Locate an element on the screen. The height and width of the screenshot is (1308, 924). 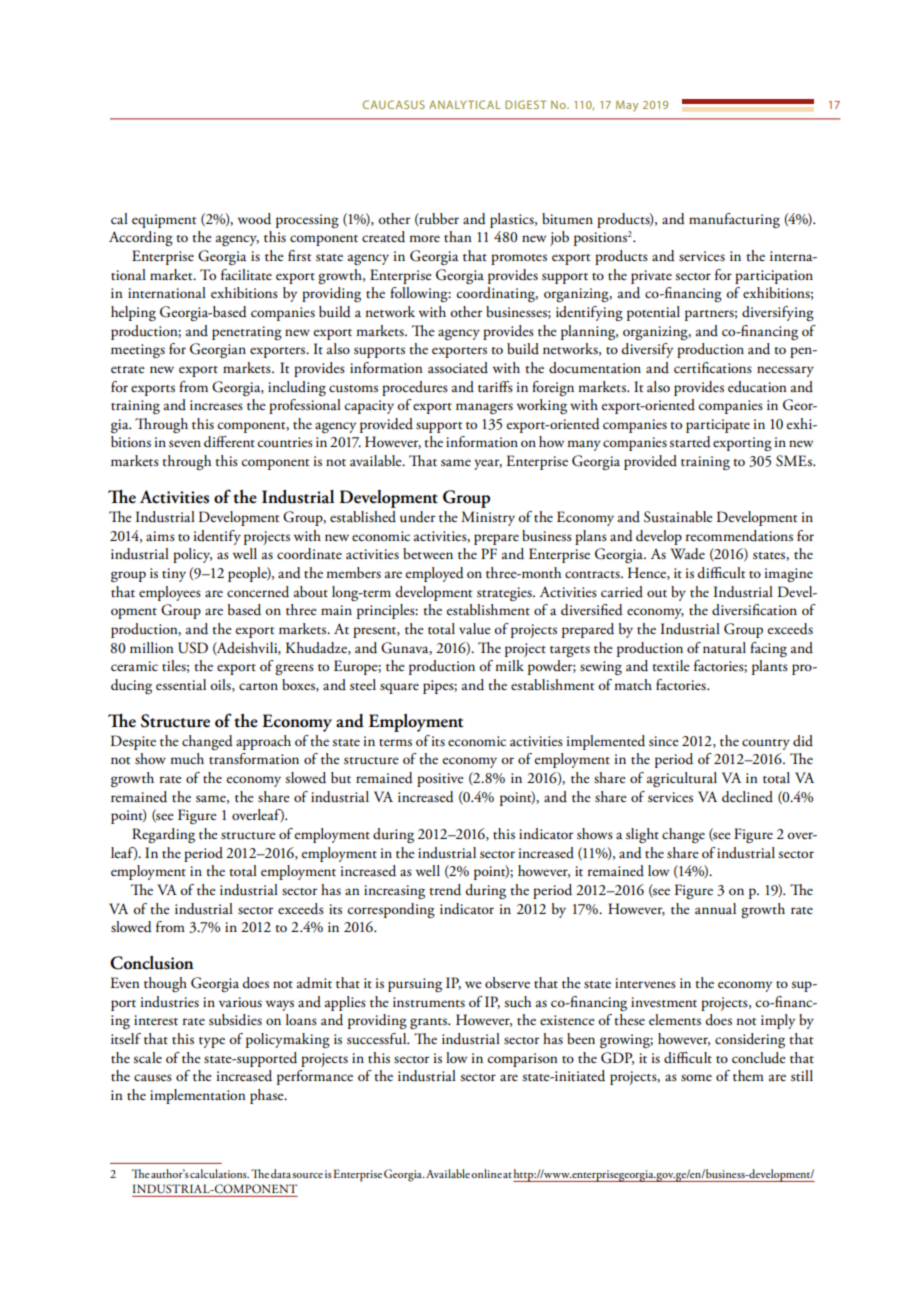
started is located at coordinates (690, 442).
